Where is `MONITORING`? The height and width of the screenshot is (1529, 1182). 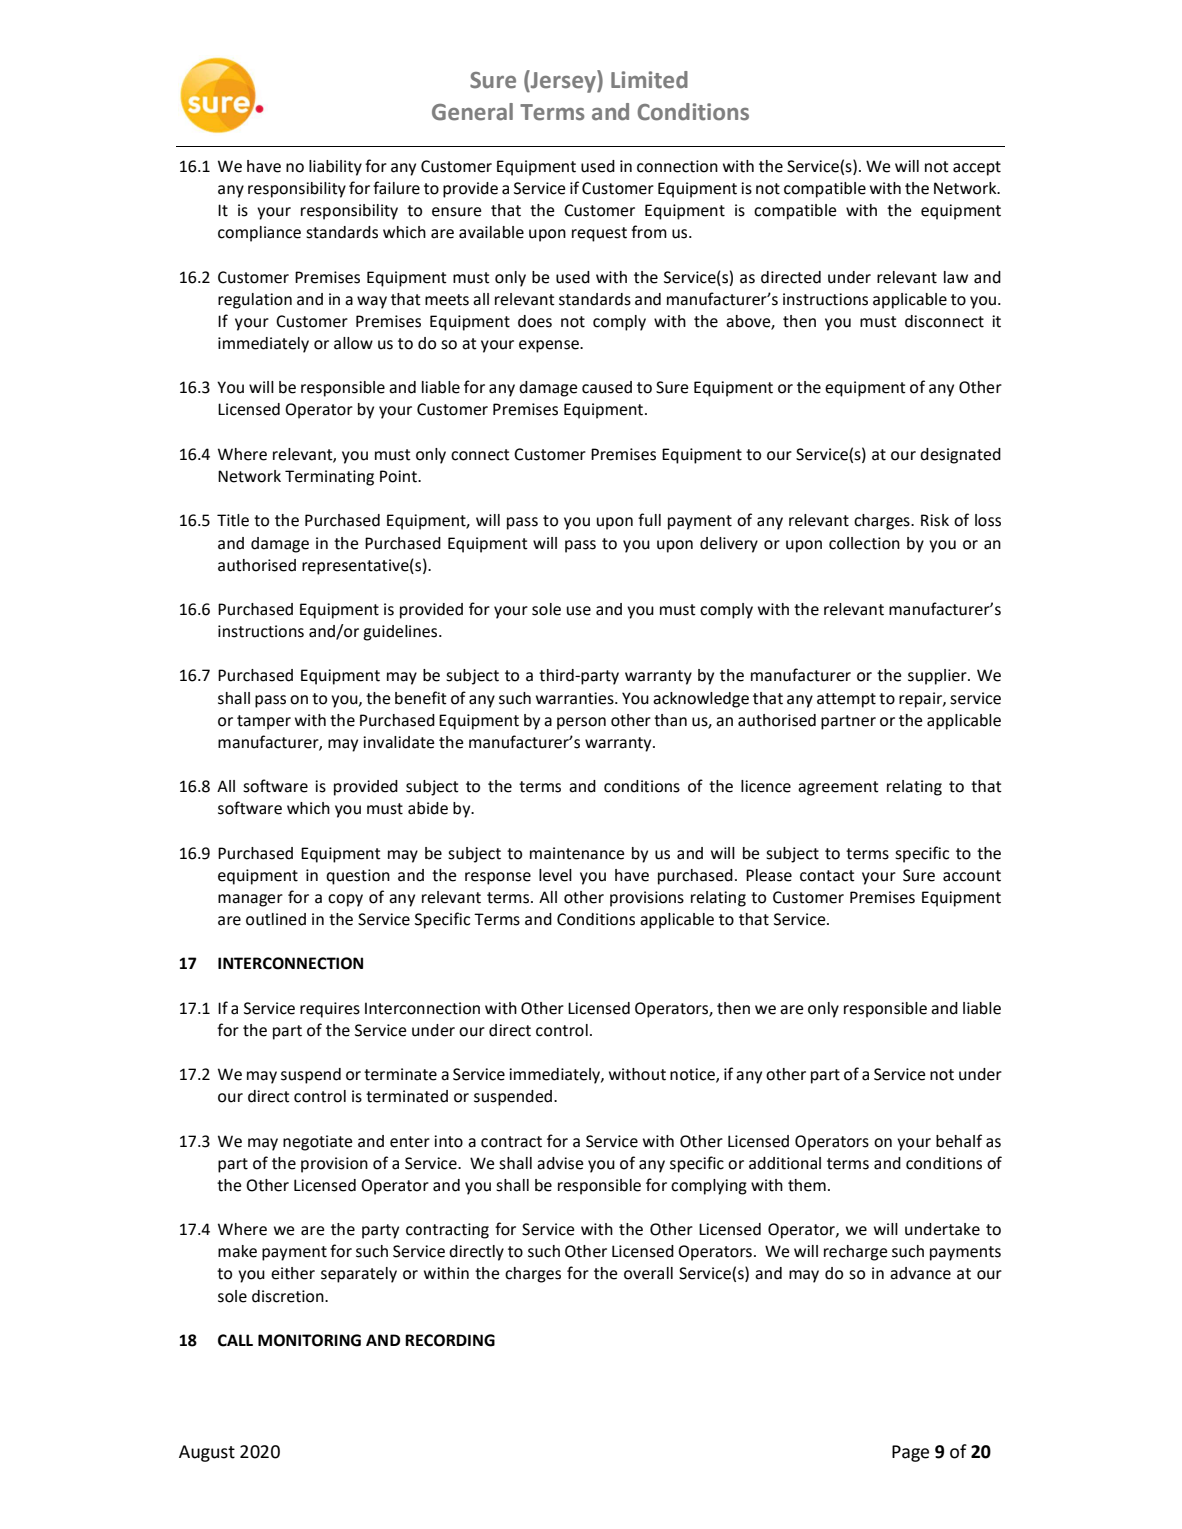 MONITORING is located at coordinates (309, 1340).
